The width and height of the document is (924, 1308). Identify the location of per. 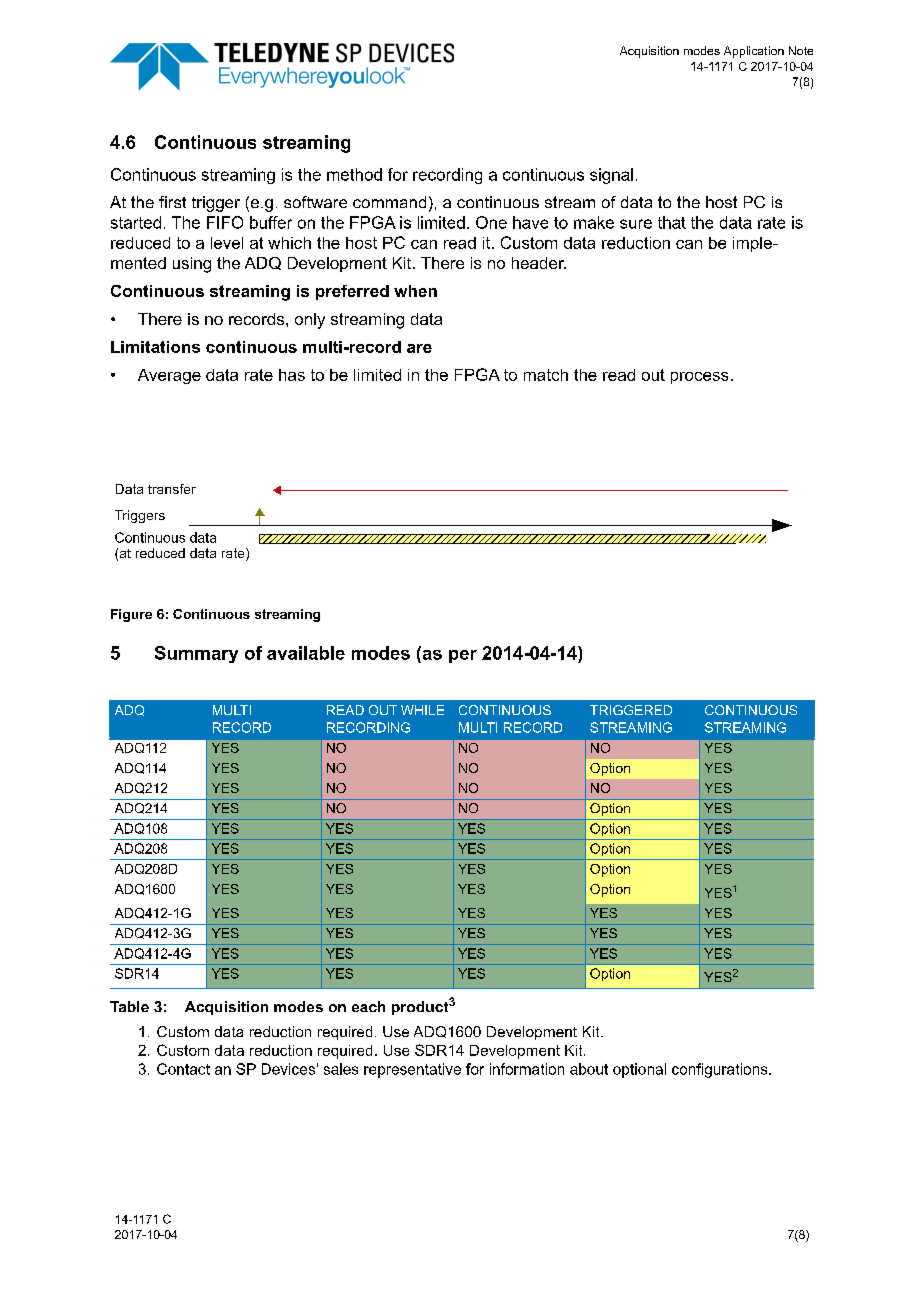
(463, 656).
